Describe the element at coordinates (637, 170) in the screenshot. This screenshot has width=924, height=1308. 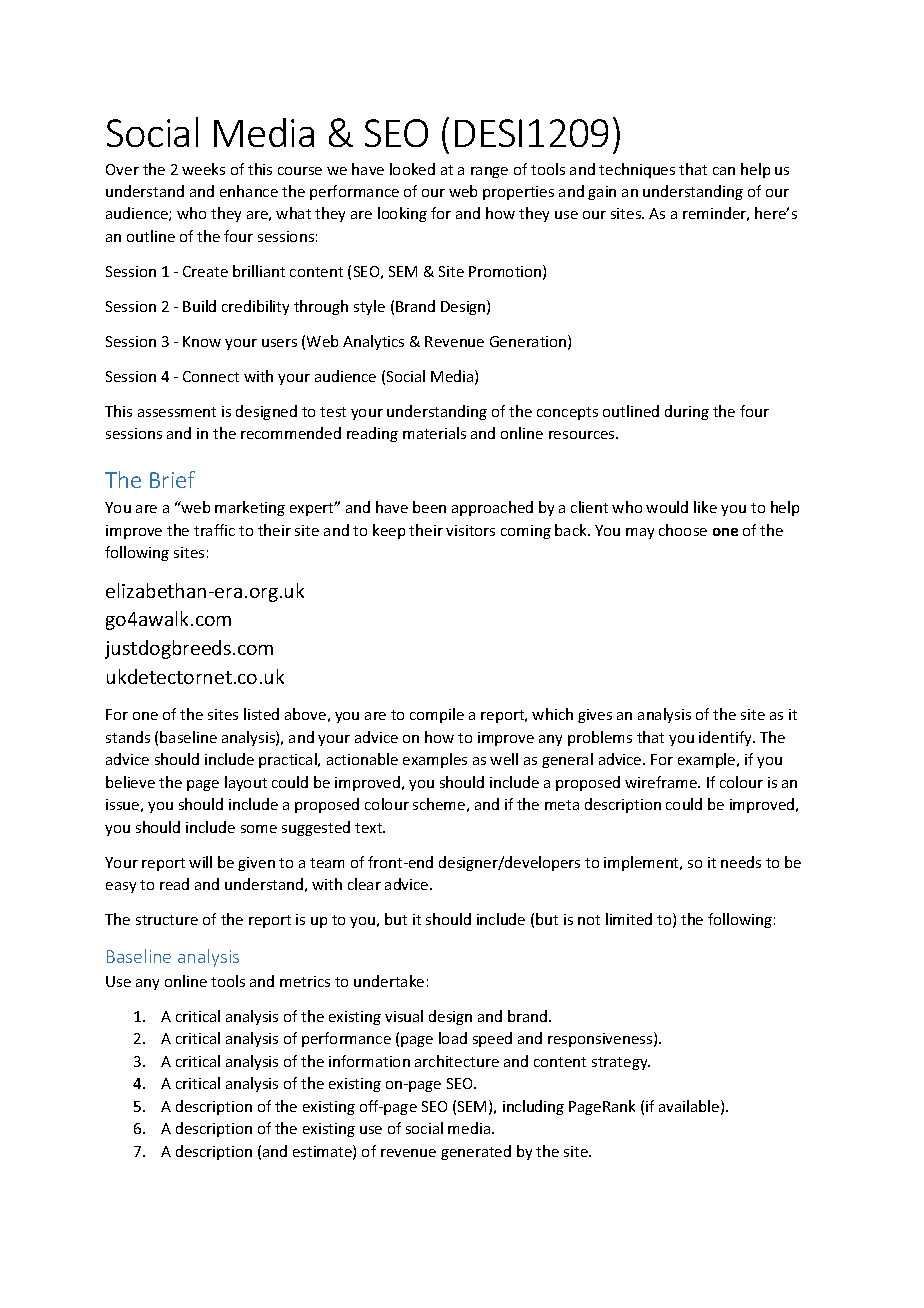
I see `techniques` at that location.
